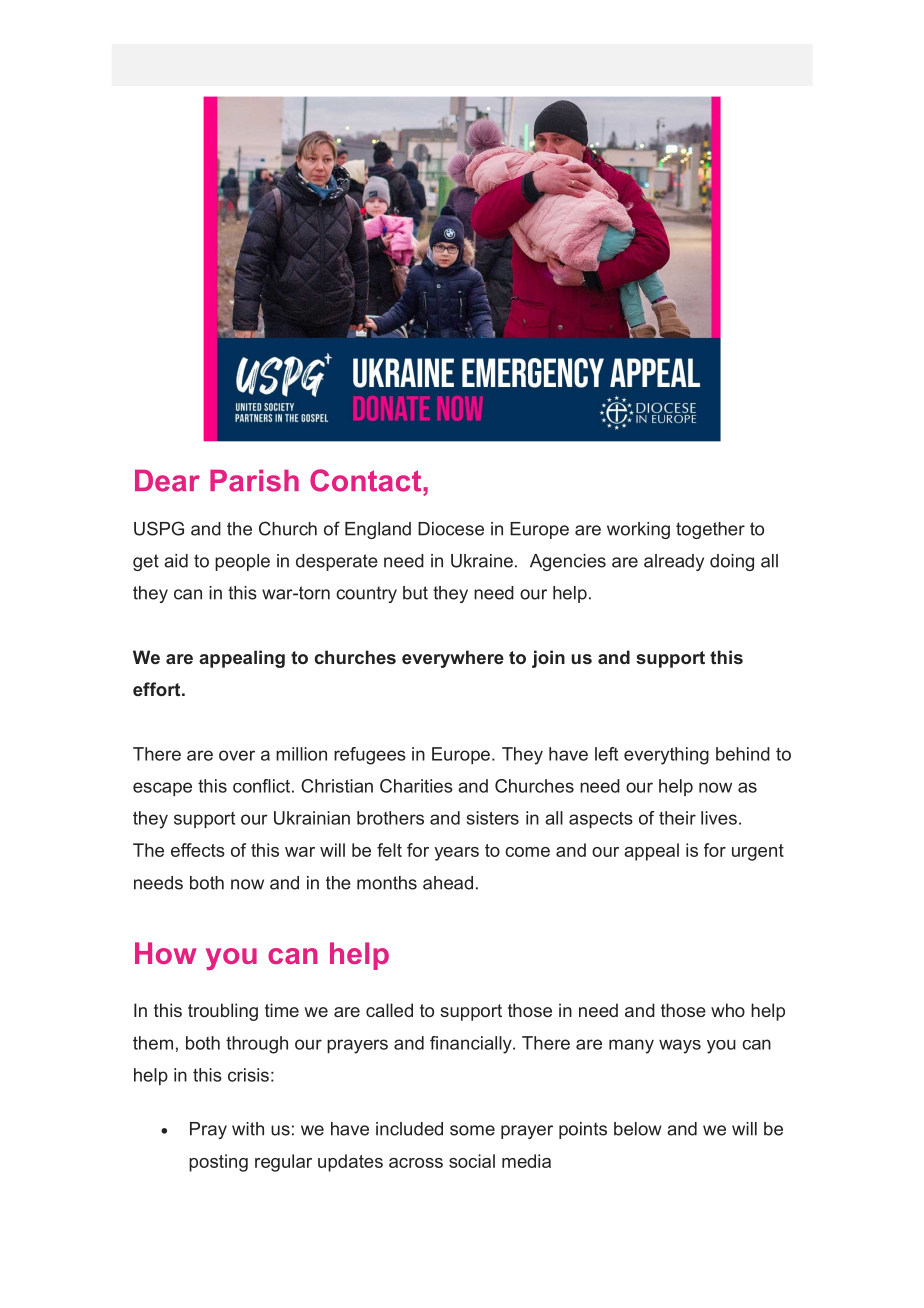 The image size is (924, 1308). What do you see at coordinates (248, 1129) in the screenshot?
I see `with` at bounding box center [248, 1129].
